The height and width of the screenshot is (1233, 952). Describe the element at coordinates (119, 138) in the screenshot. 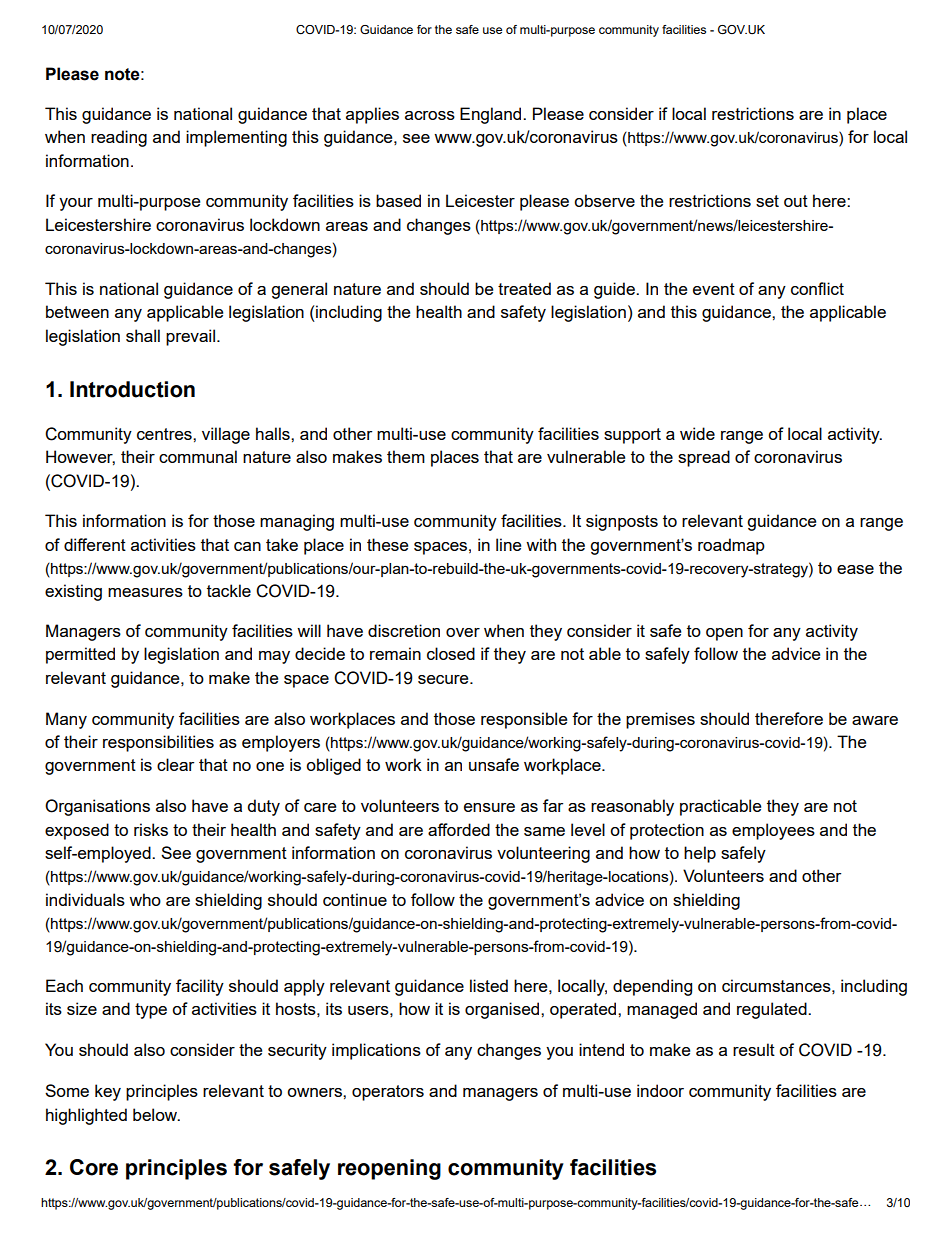

I see `reading` at that location.
